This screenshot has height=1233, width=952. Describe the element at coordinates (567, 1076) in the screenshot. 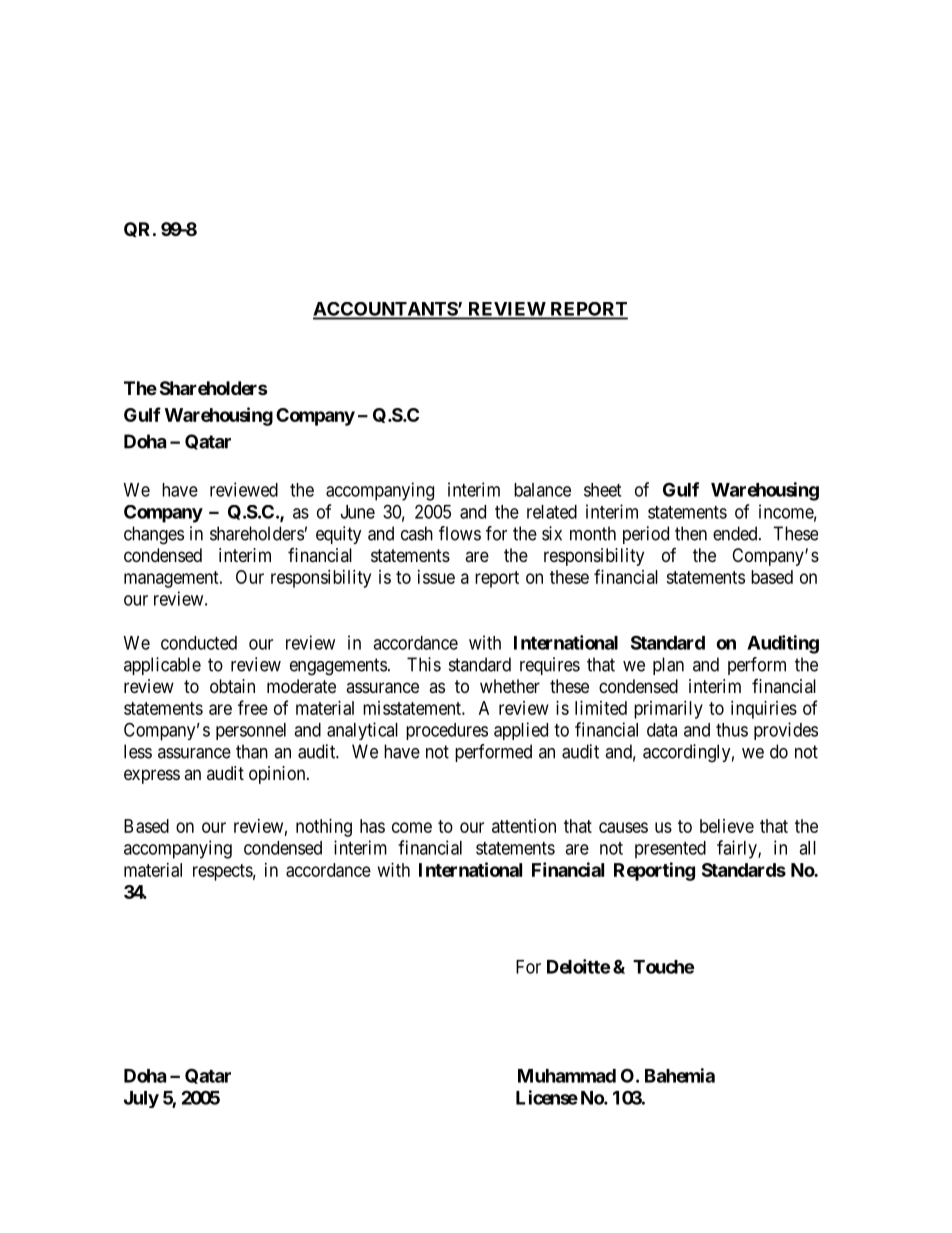

I see `Muhammad` at that location.
